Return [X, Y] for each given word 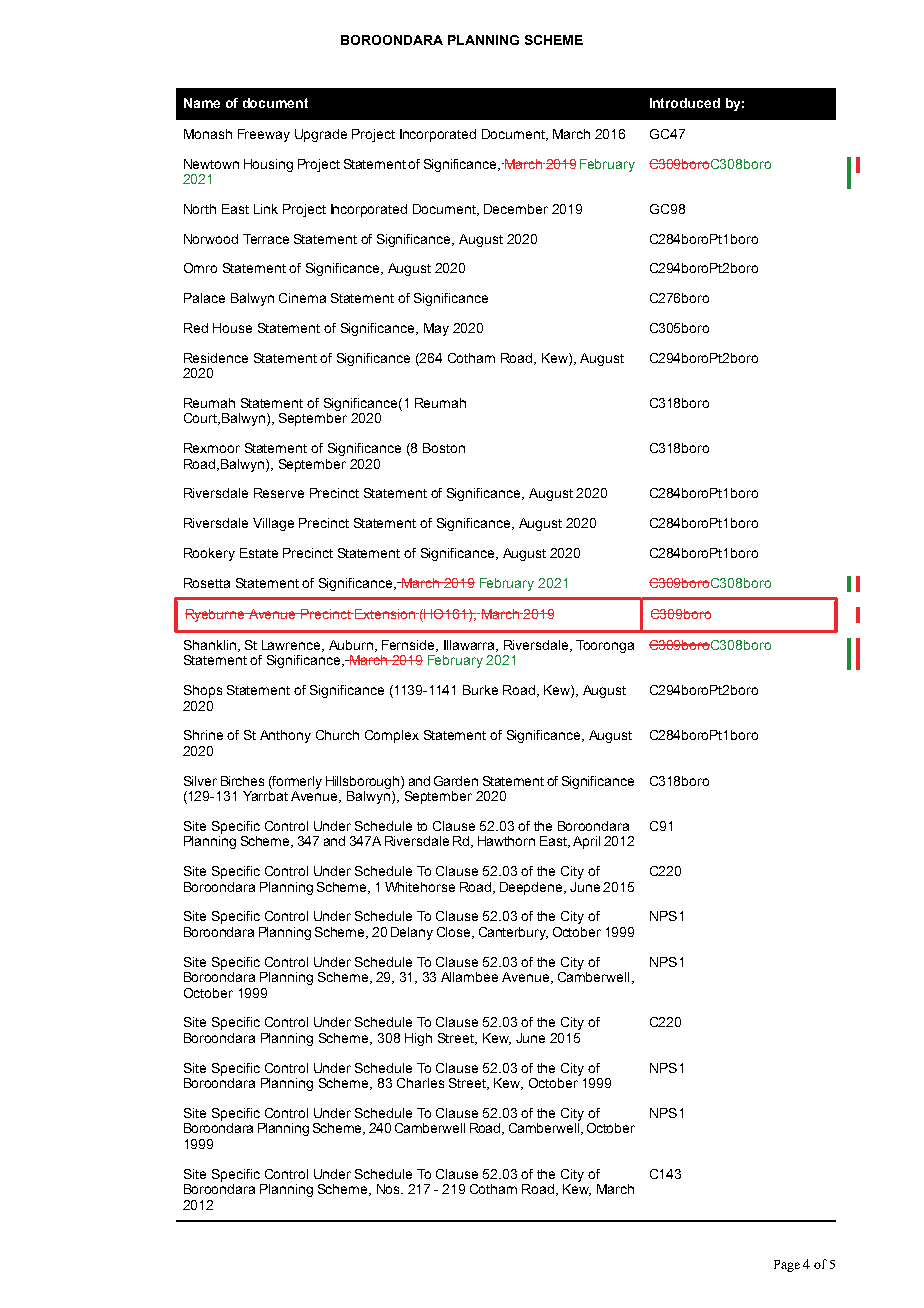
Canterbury [513, 933]
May [436, 329]
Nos [389, 1189]
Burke [480, 690]
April [586, 842]
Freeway [264, 135]
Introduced [685, 103]
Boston [444, 448]
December [516, 209]
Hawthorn [506, 841]
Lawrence [292, 646]
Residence [216, 358]
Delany [412, 933]
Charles [420, 1083]
